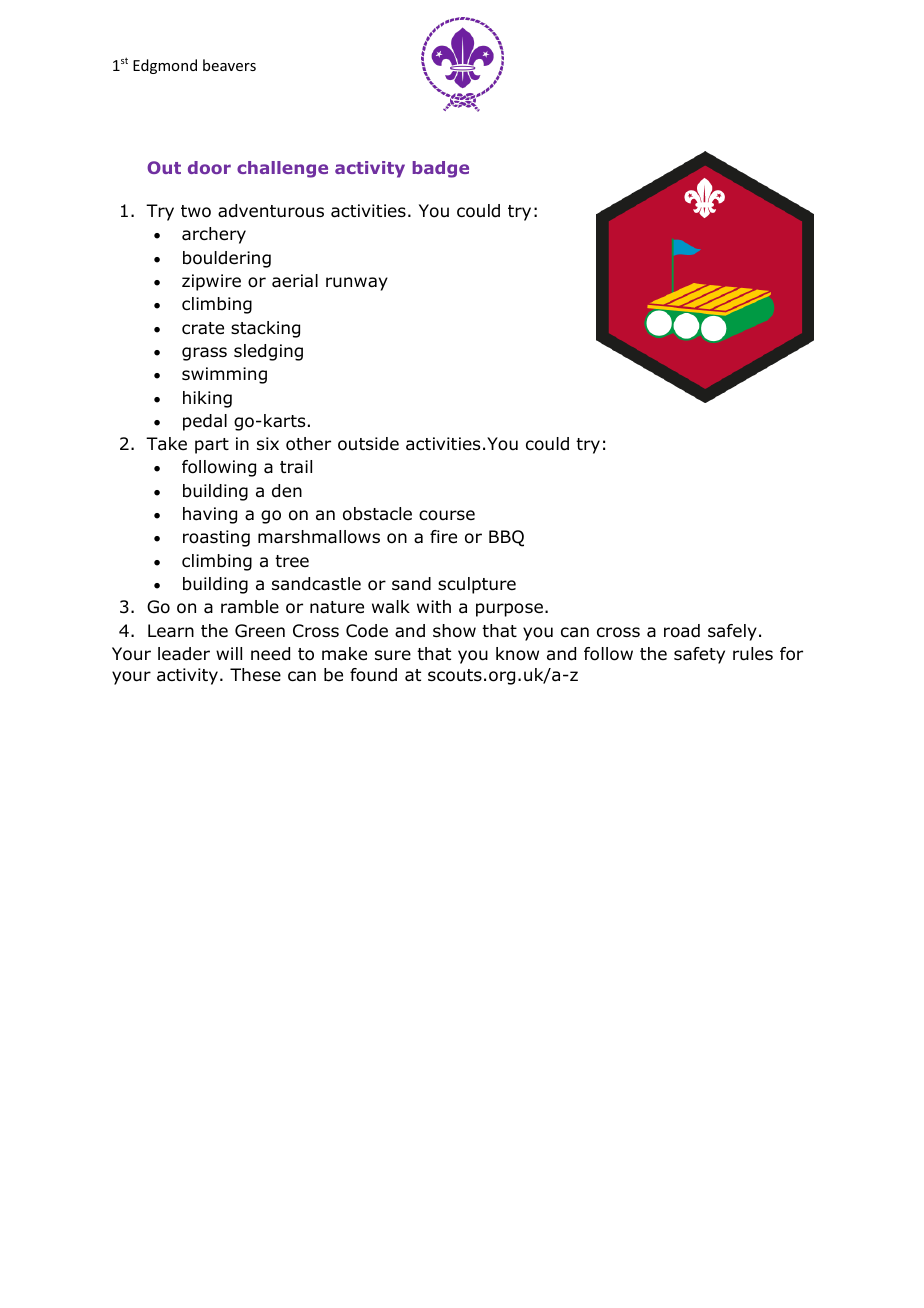  I want to click on course, so click(447, 515).
